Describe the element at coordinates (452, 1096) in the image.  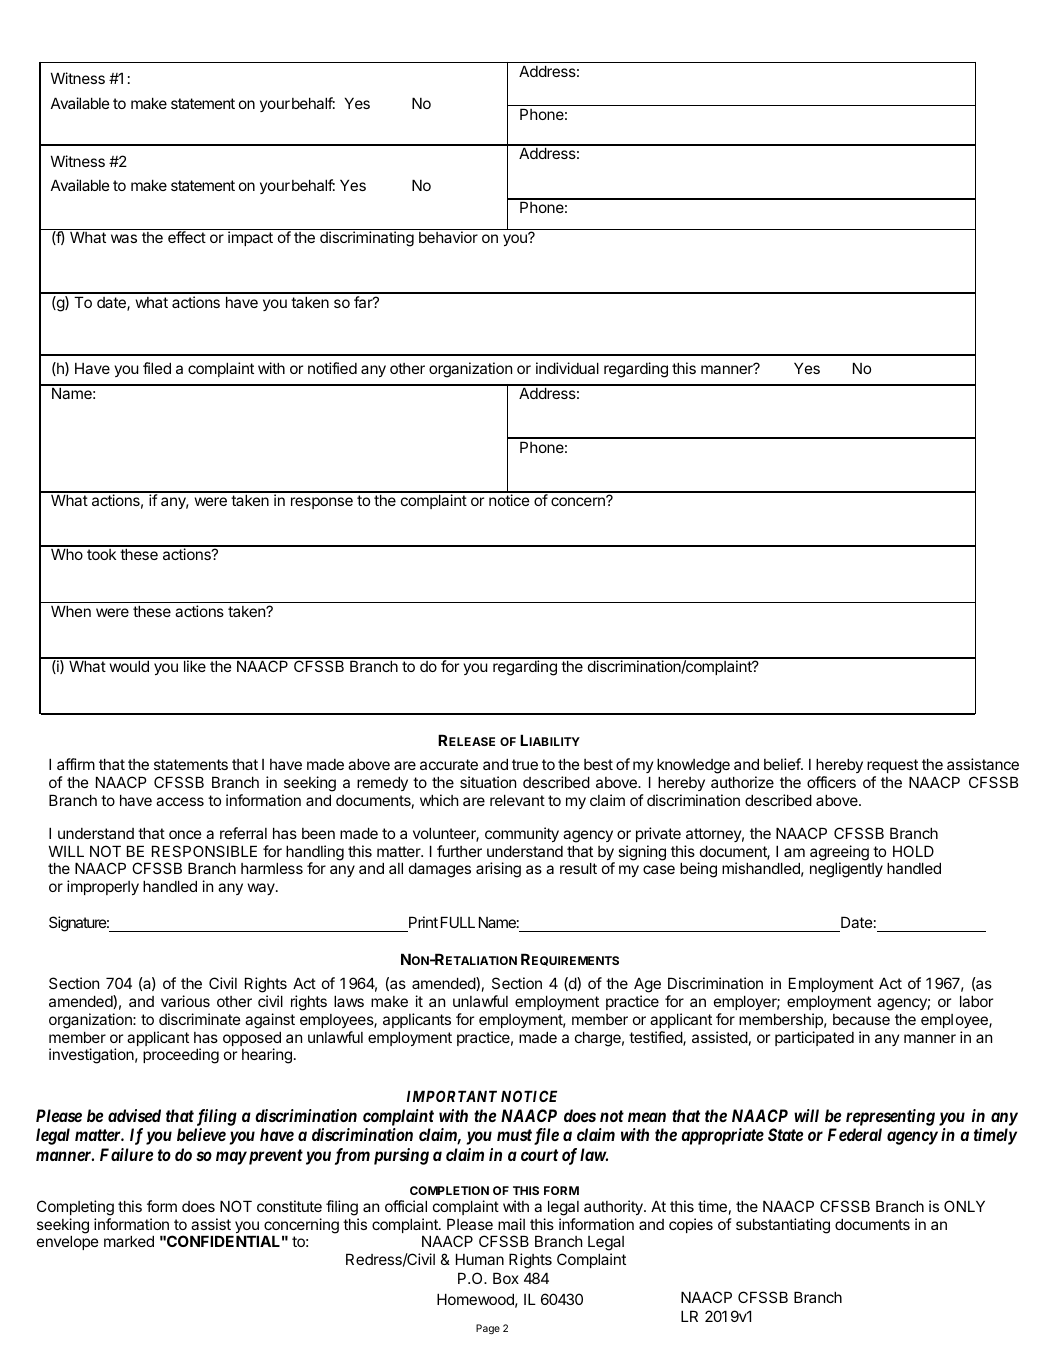
I see `IMPORTANT` at that location.
